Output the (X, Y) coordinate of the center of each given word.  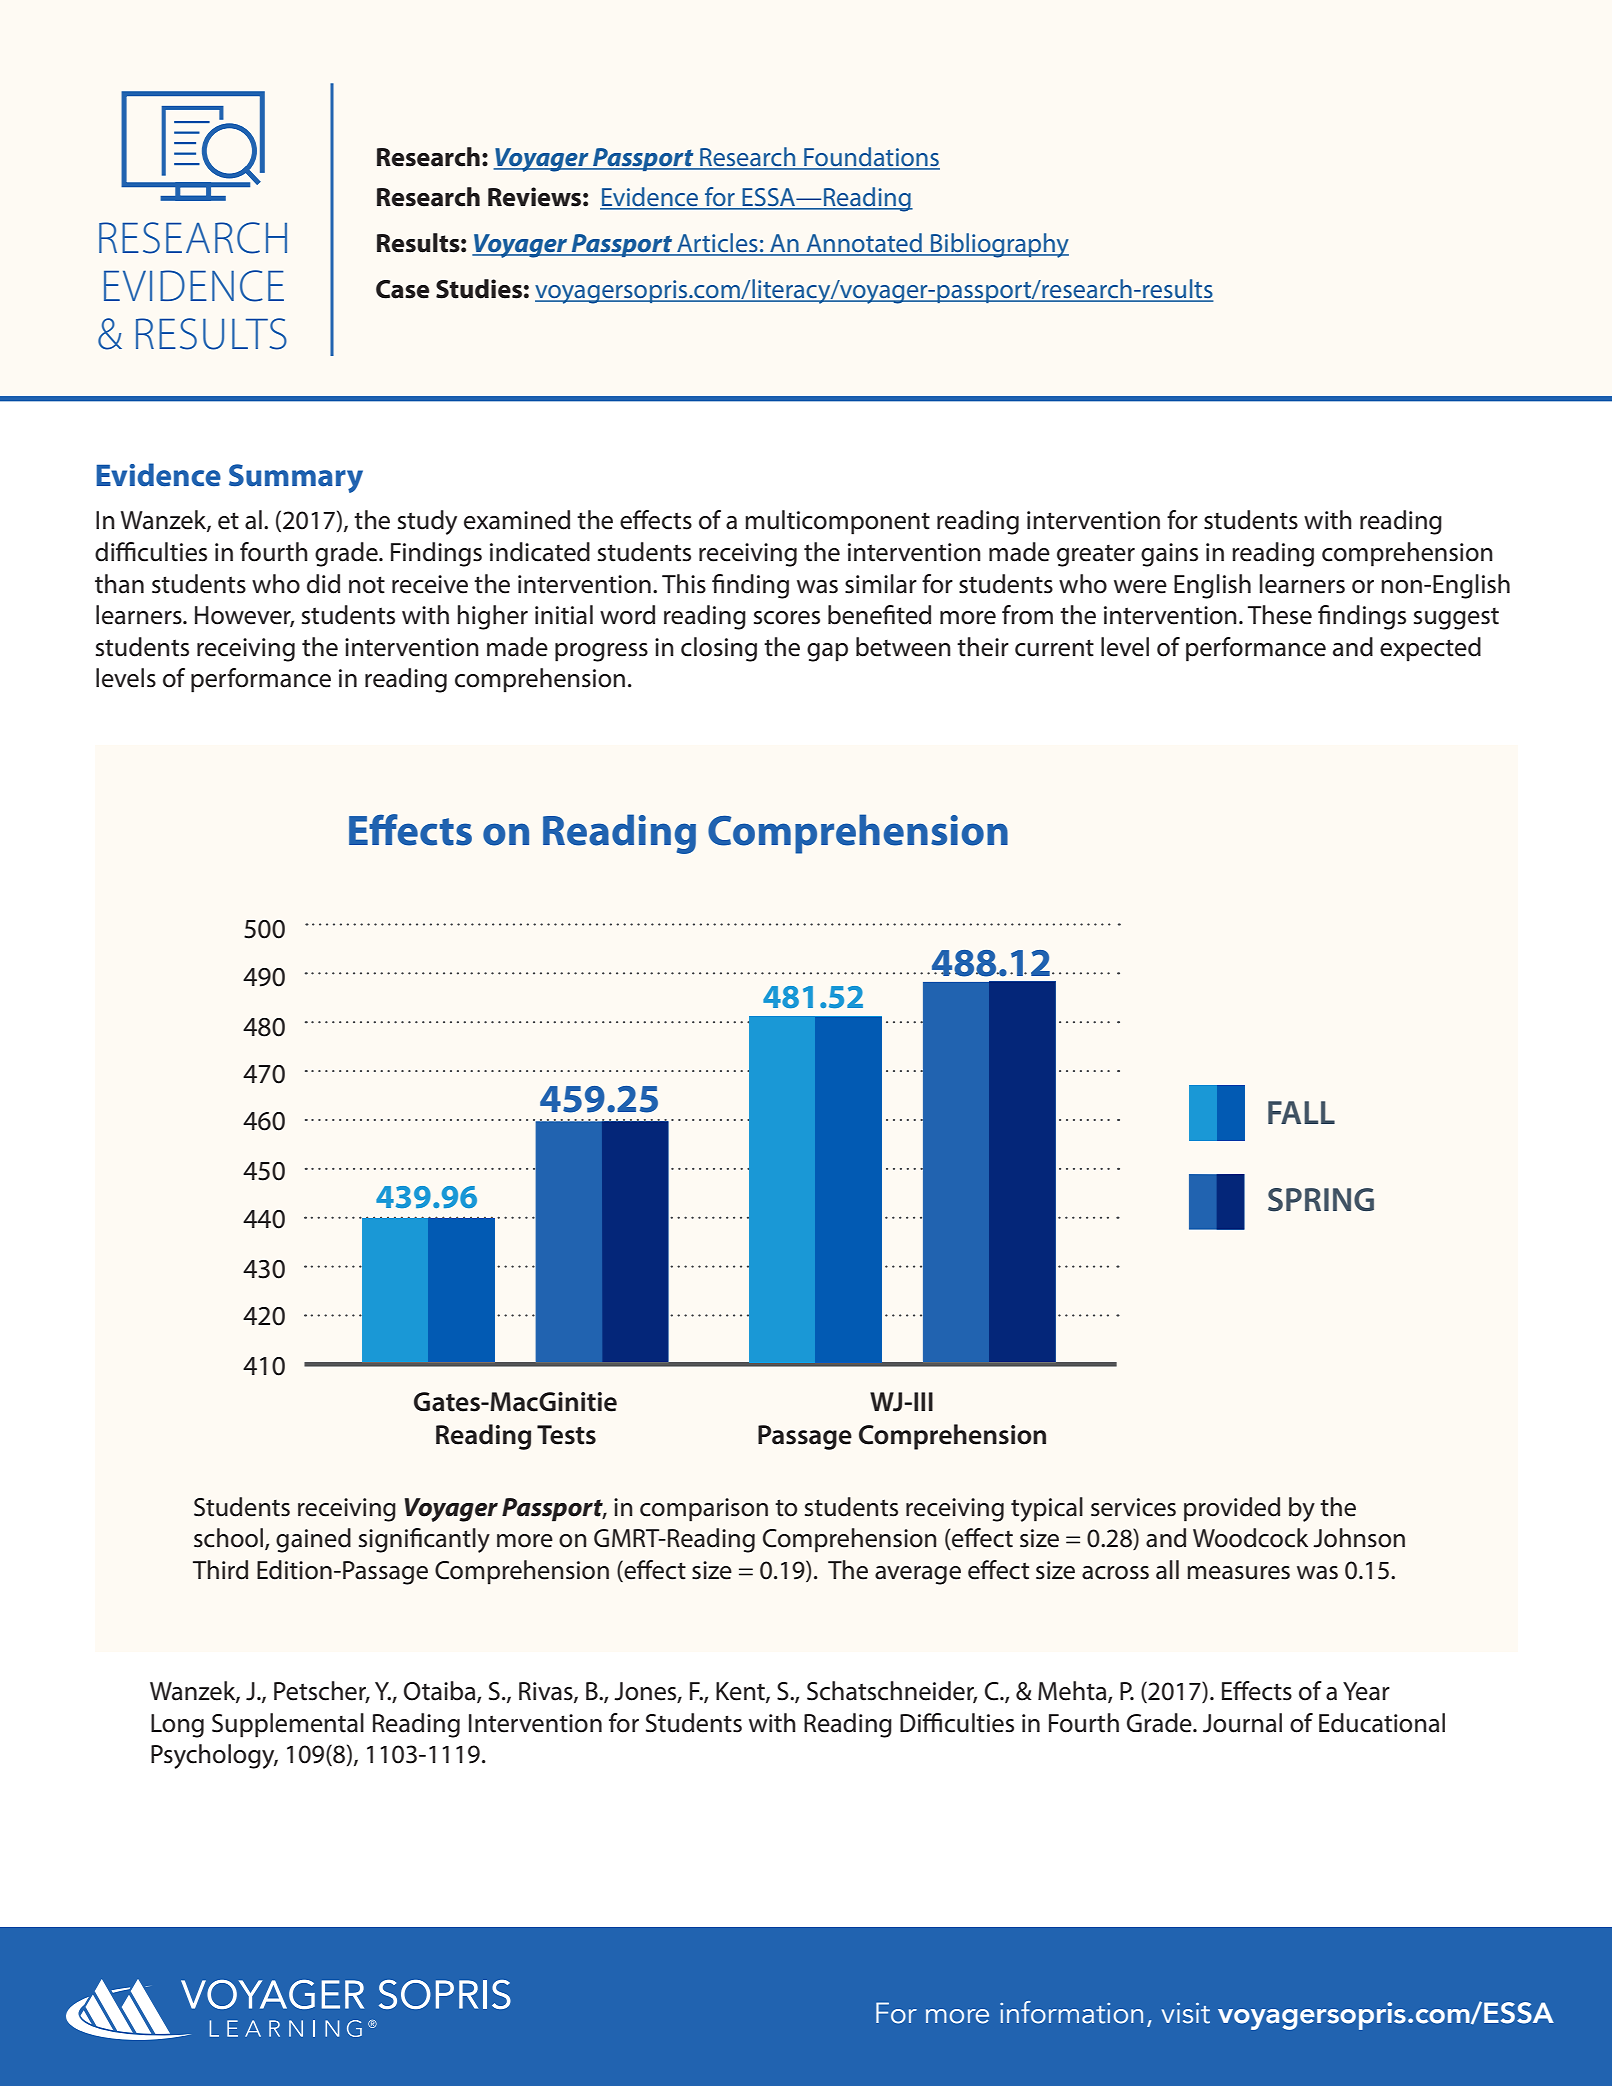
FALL (1301, 1112)
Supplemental (288, 1725)
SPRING (1321, 1200)
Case (403, 289)
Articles (717, 244)
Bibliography (999, 245)
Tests (566, 1435)
